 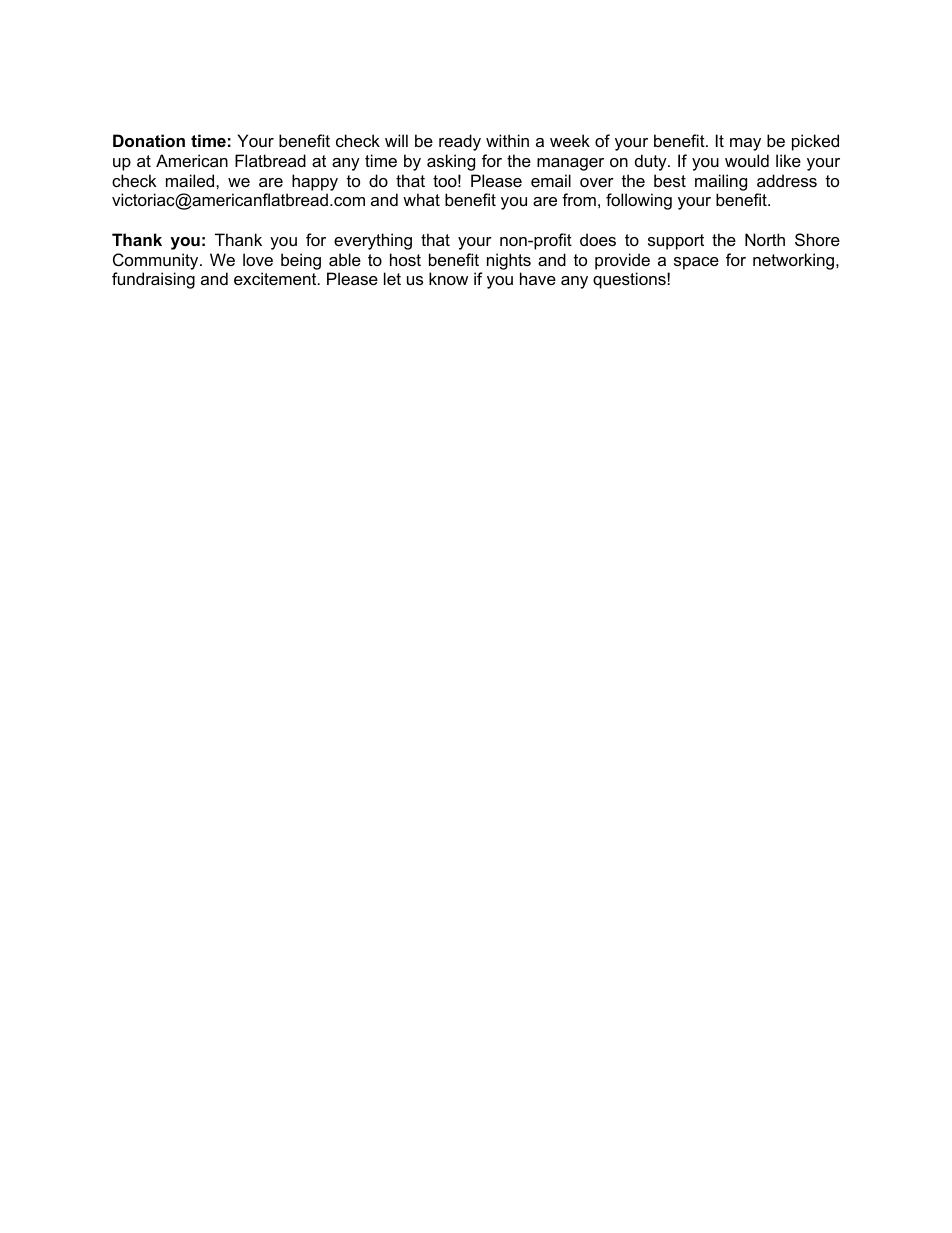 I want to click on may, so click(x=745, y=144).
